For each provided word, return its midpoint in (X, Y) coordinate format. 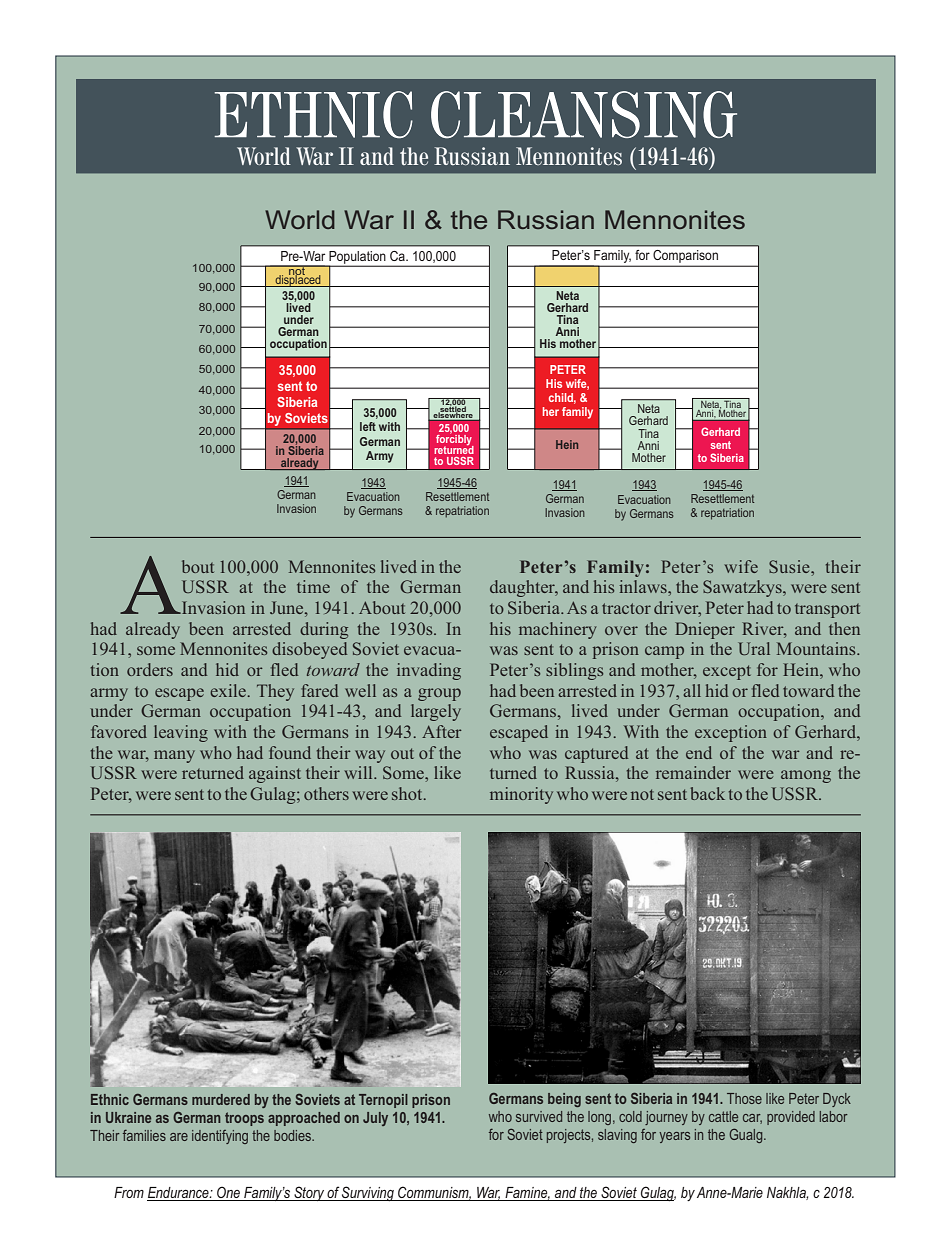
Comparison (685, 256)
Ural (754, 648)
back (708, 793)
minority (521, 795)
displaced (298, 279)
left (368, 426)
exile (228, 690)
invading (429, 671)
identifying (220, 1137)
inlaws (644, 586)
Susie (790, 566)
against (275, 774)
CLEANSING (584, 115)
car (752, 1119)
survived (539, 1116)
